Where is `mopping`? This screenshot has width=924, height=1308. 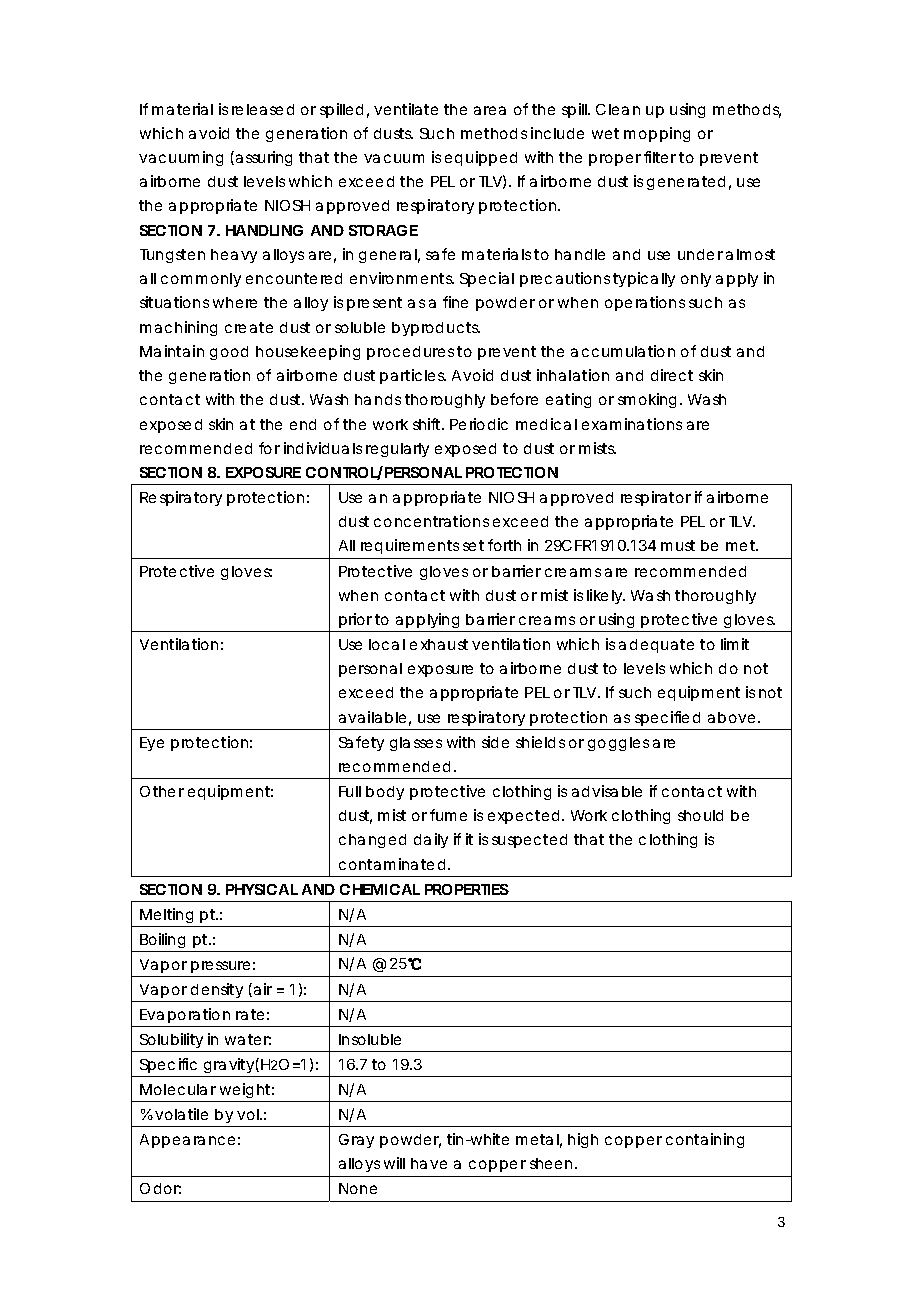
mopping is located at coordinates (657, 134).
